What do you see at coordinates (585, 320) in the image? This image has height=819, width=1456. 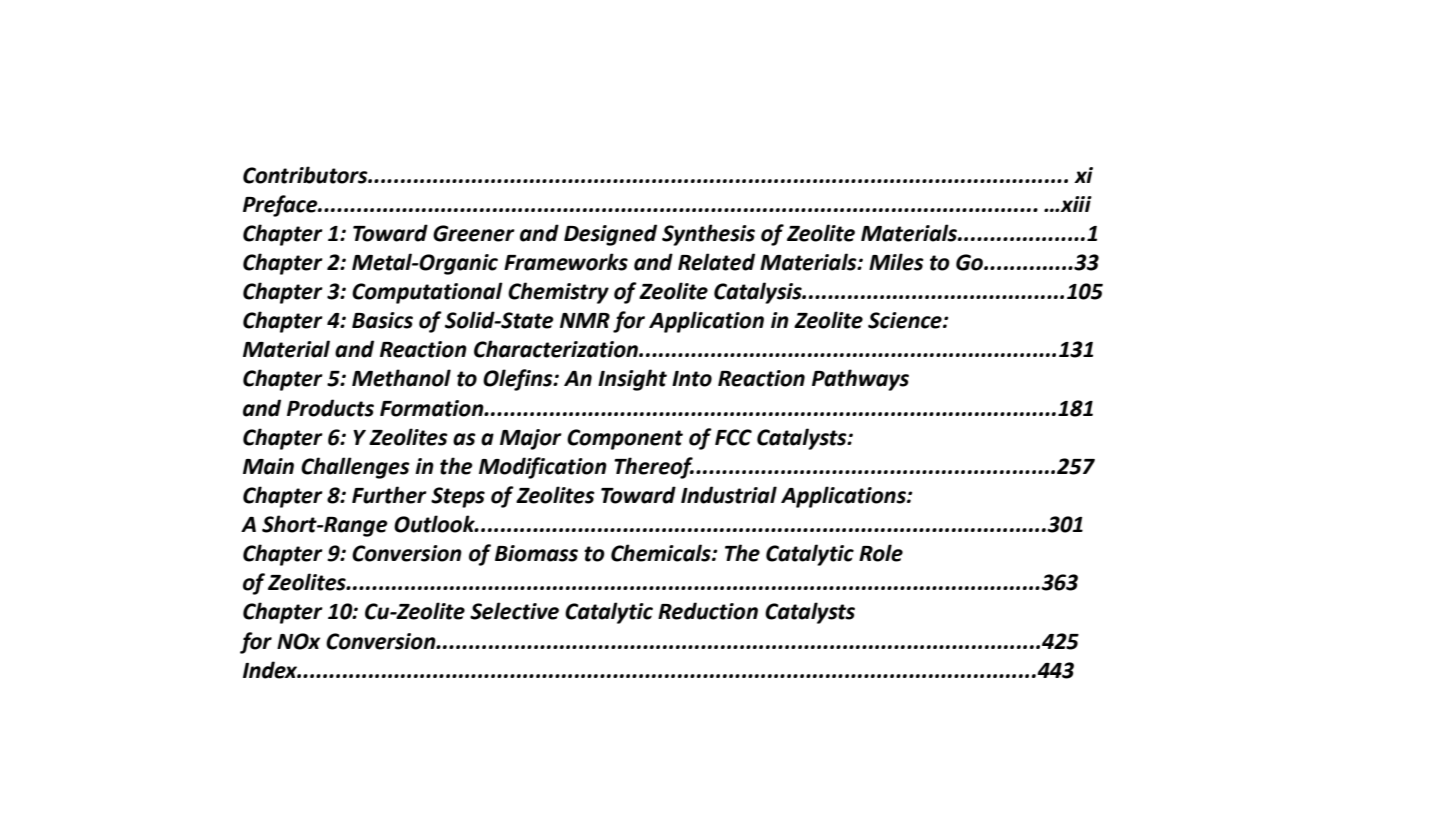 I see `NMR` at bounding box center [585, 320].
